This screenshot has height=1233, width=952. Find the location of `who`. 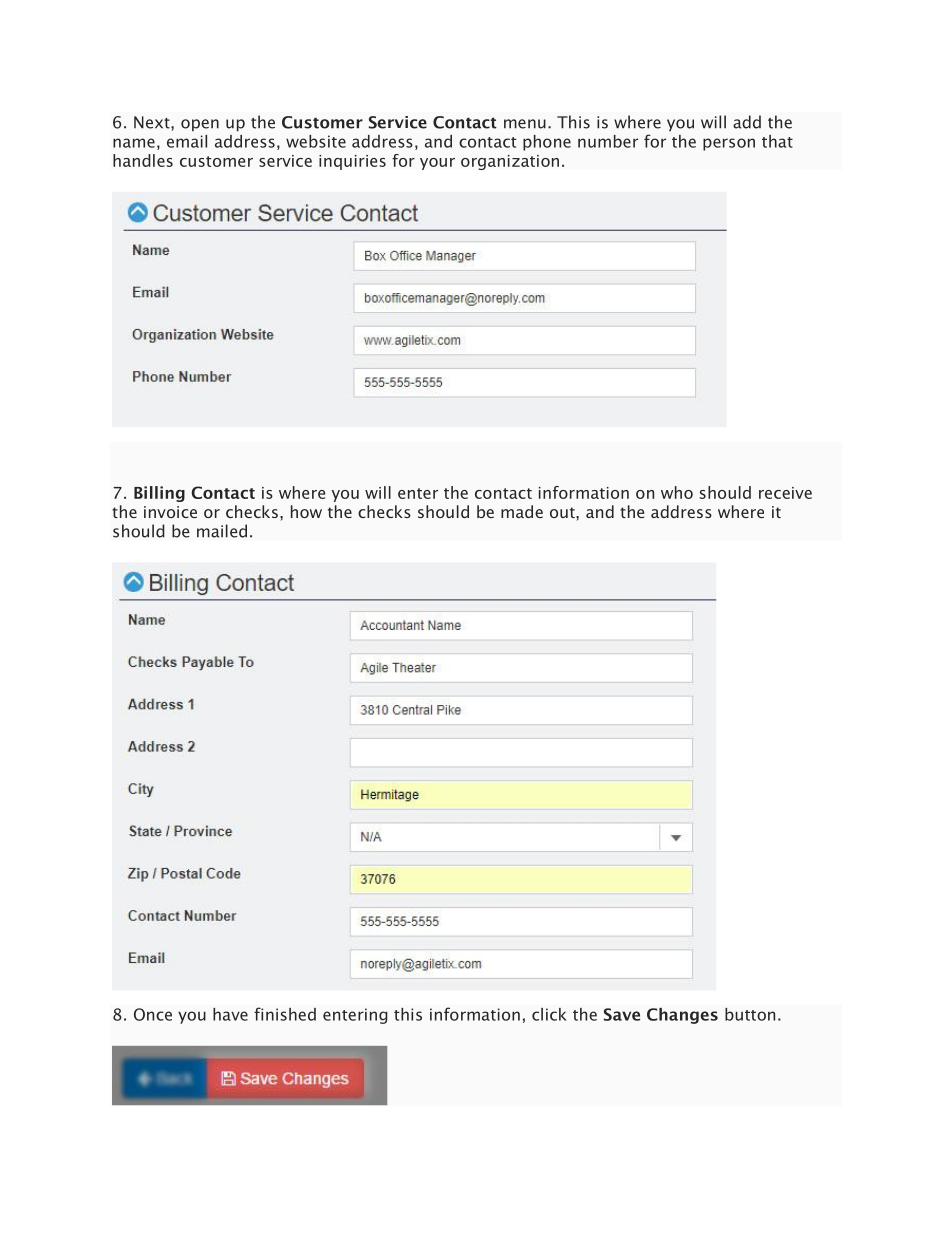

who is located at coordinates (677, 492).
